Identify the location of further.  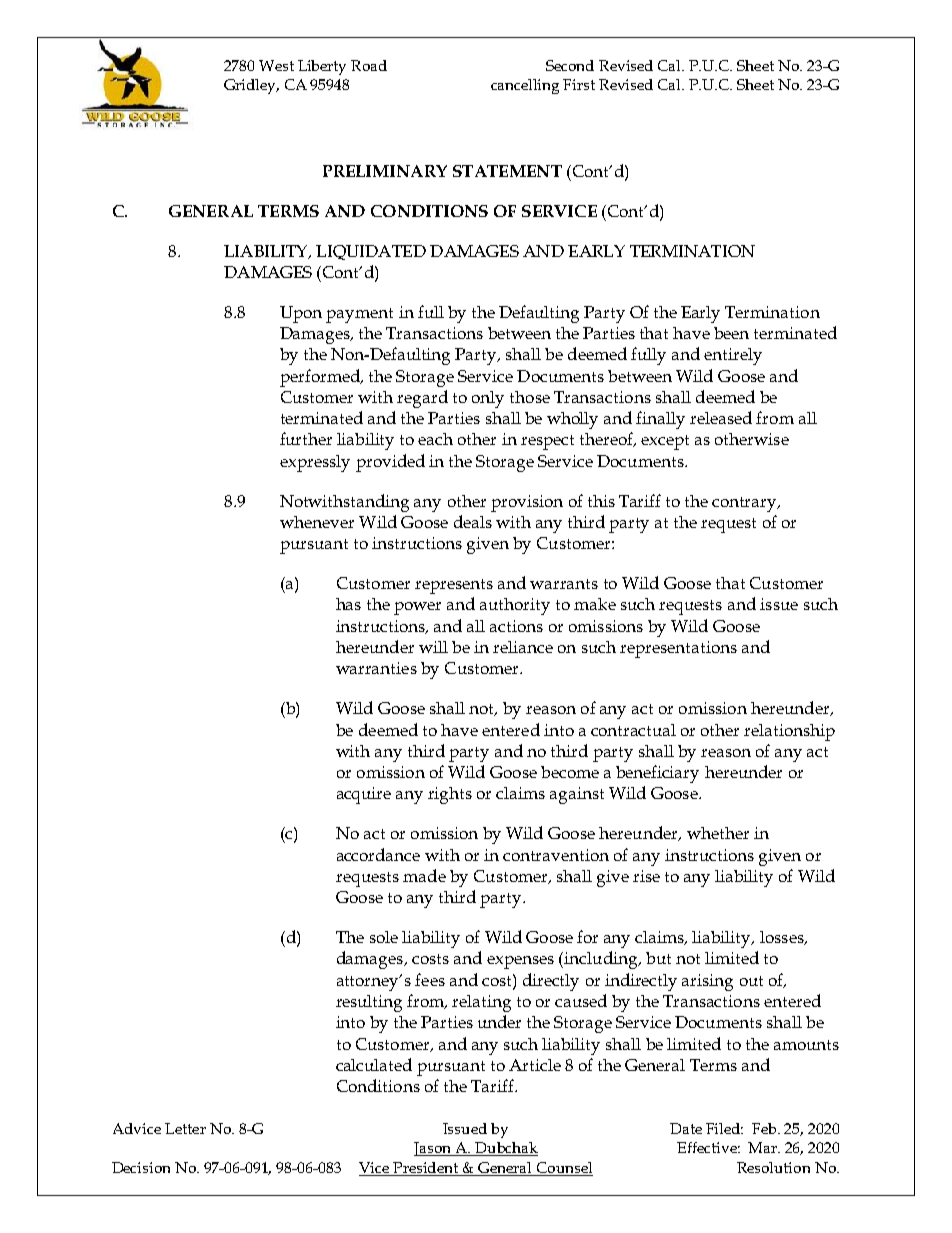
(306, 438).
